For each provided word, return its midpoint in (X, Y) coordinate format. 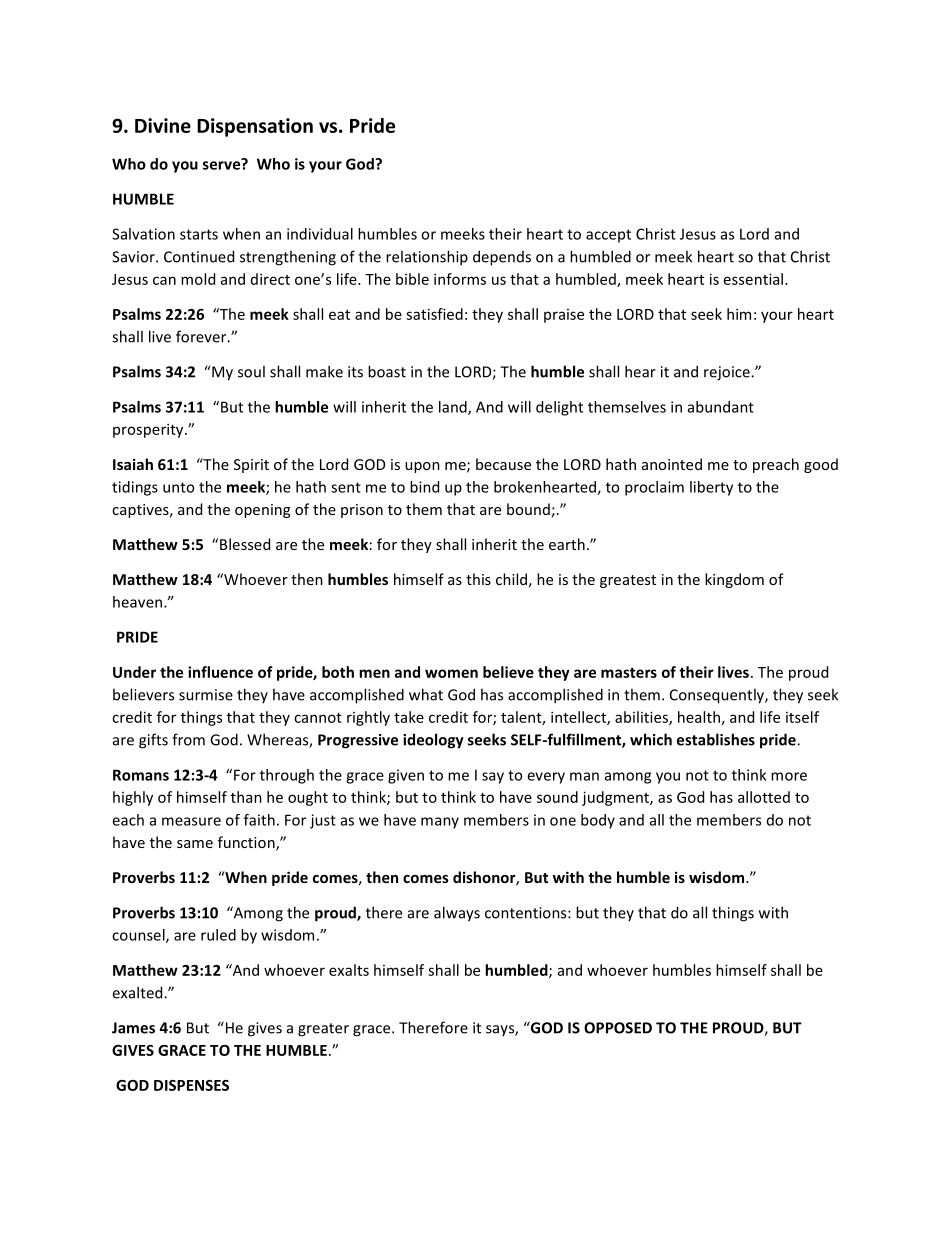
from (188, 739)
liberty (711, 488)
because (503, 464)
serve (223, 164)
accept (608, 236)
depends (502, 258)
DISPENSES (191, 1085)
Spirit (251, 466)
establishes (716, 739)
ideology (433, 741)
